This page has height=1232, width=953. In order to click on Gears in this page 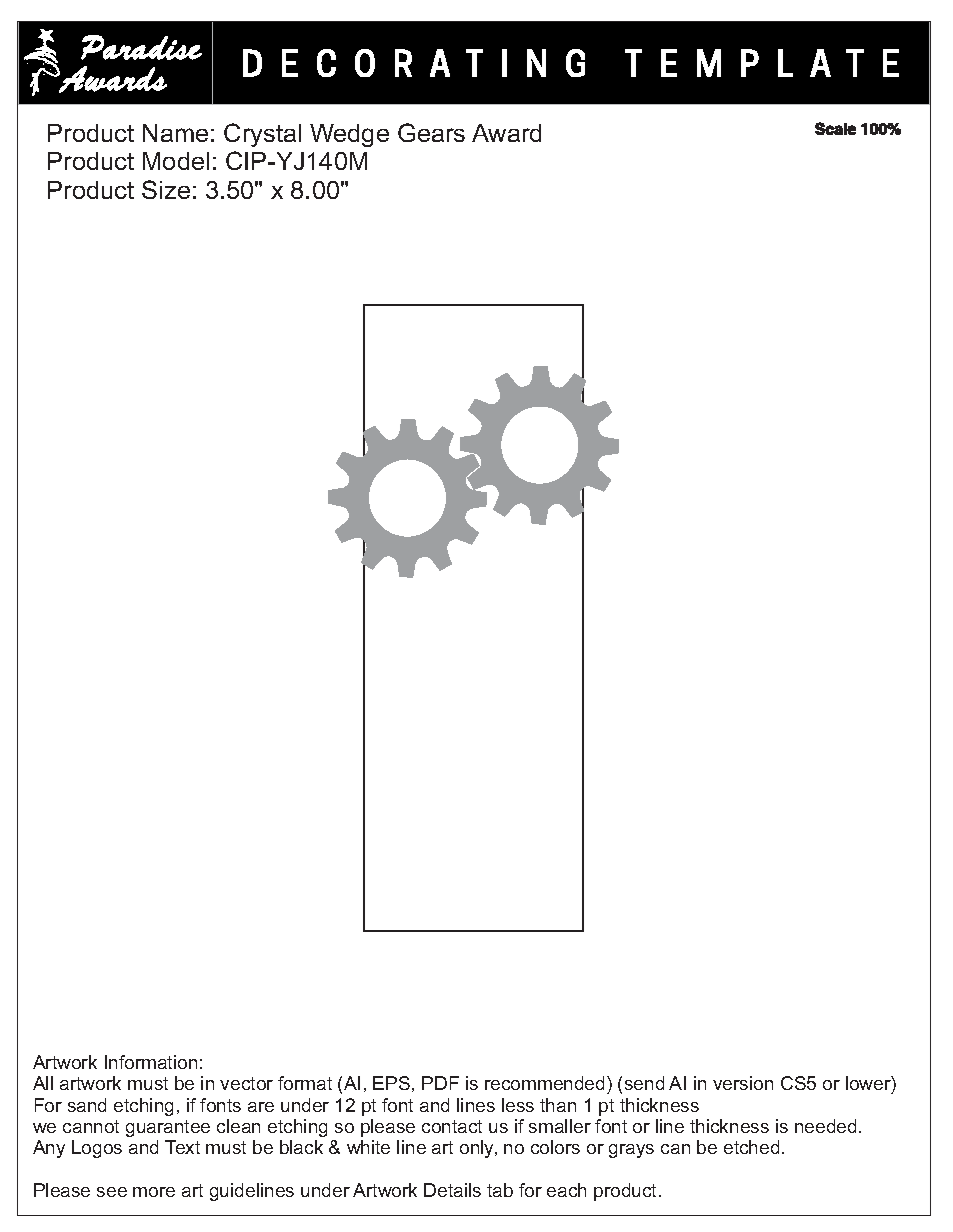, I will do `click(431, 132)`.
